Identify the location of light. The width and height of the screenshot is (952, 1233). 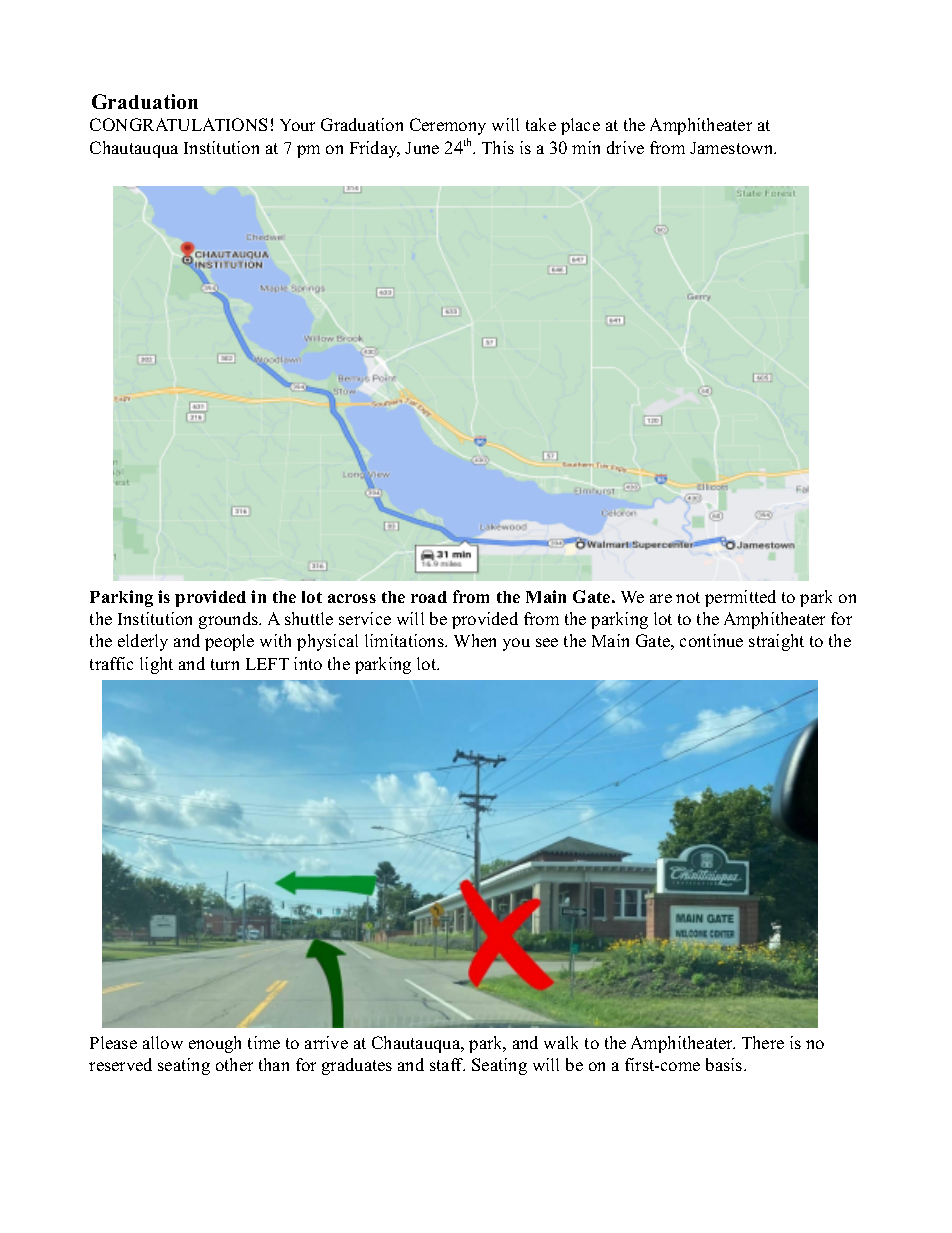
(156, 665).
